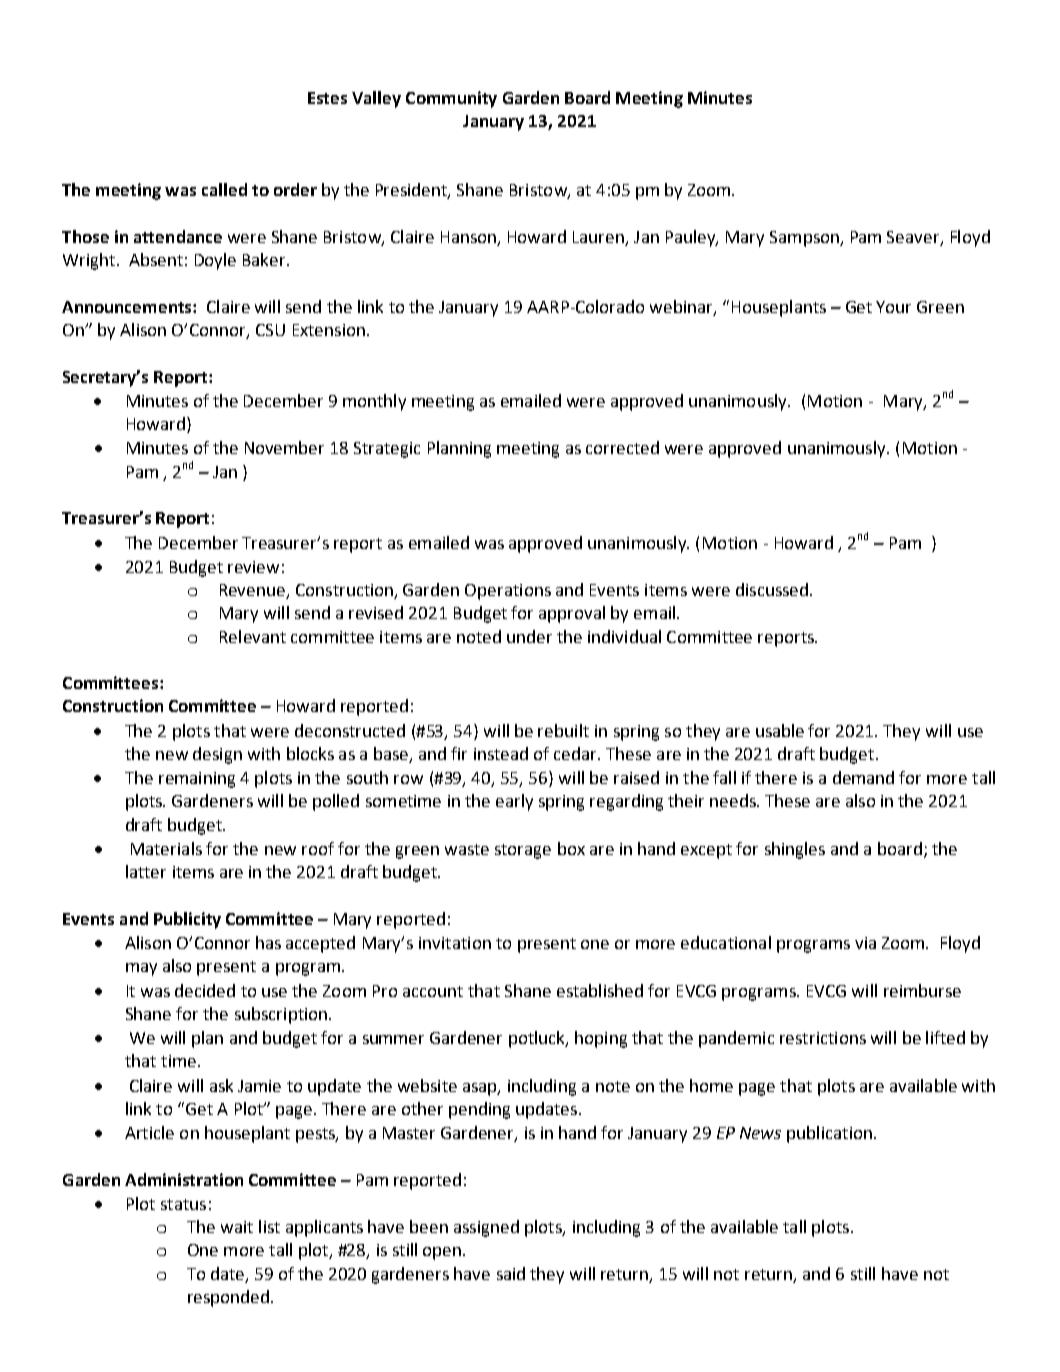  What do you see at coordinates (451, 99) in the screenshot?
I see `Community` at bounding box center [451, 99].
